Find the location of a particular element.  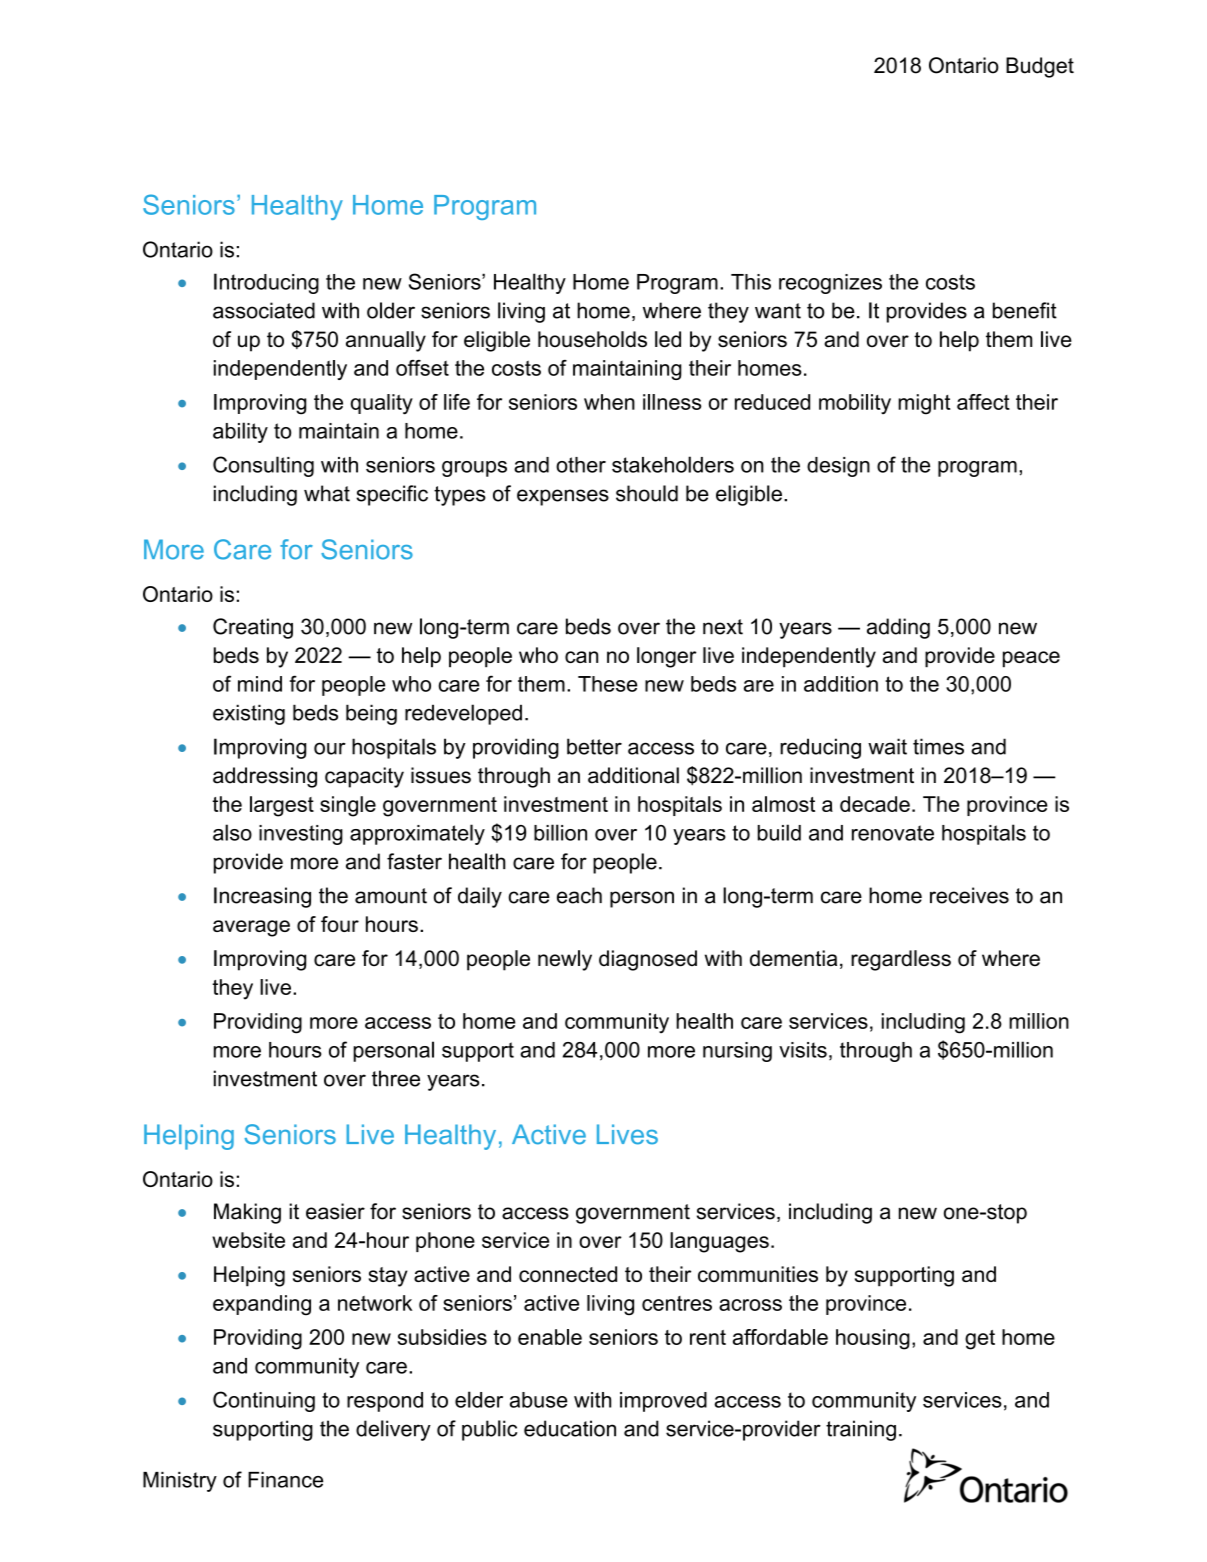

visits is located at coordinates (803, 1050).
